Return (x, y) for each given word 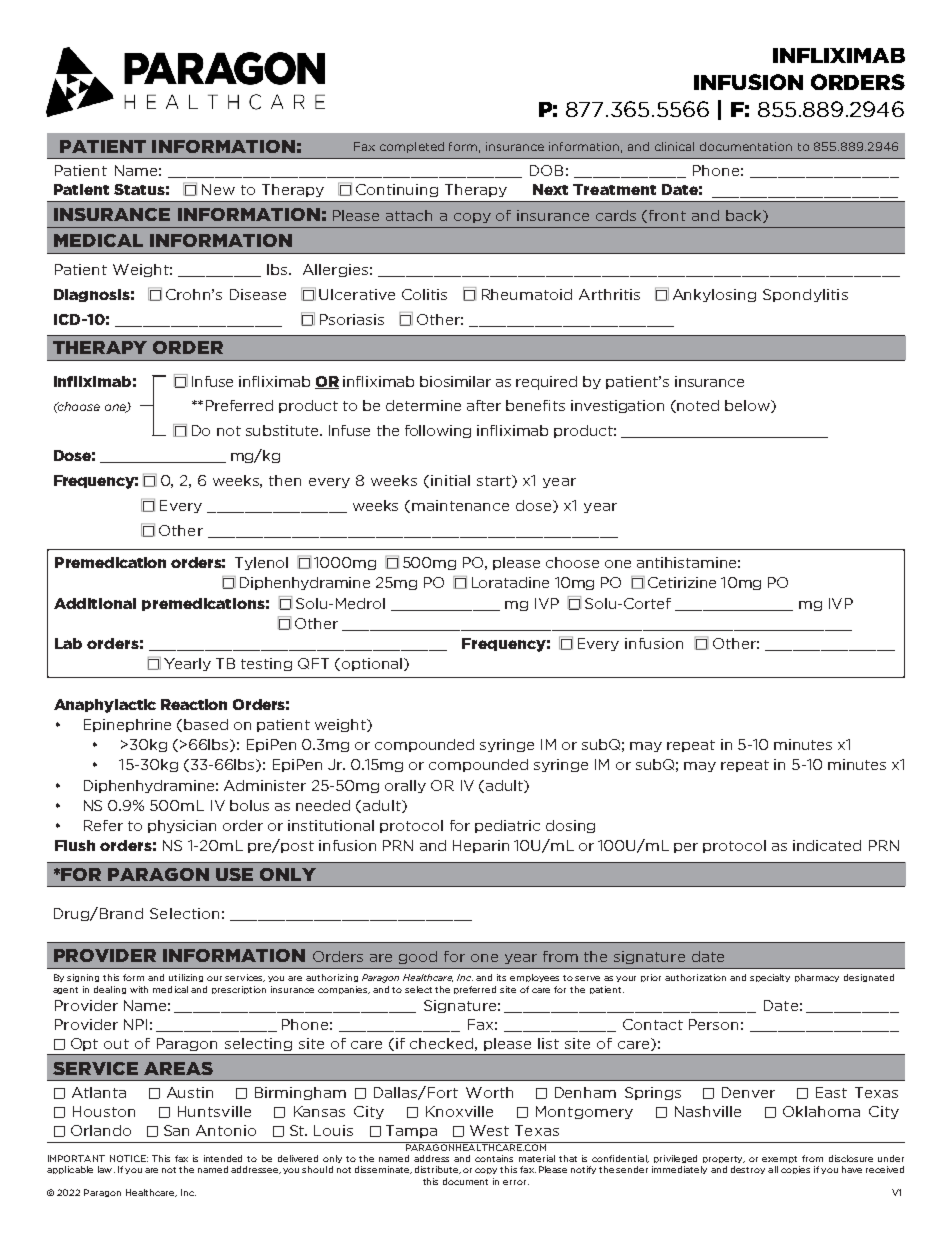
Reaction (194, 704)
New (218, 189)
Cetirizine (682, 582)
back (745, 216)
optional (370, 664)
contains (494, 1158)
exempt (779, 1159)
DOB (546, 170)
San (176, 1130)
